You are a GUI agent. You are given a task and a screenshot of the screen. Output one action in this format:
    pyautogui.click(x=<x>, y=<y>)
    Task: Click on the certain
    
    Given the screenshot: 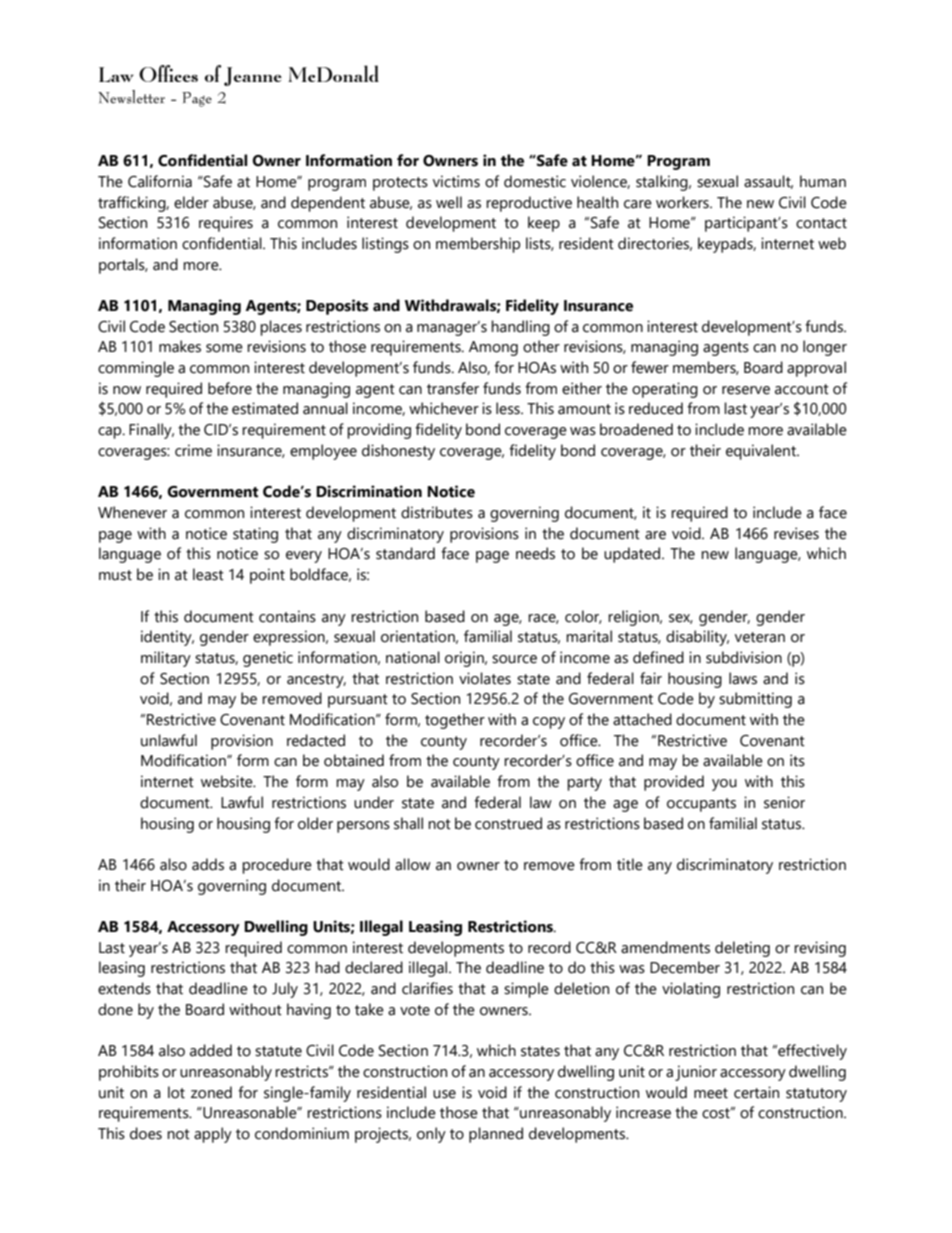 What is the action you would take?
    pyautogui.click(x=756, y=1092)
